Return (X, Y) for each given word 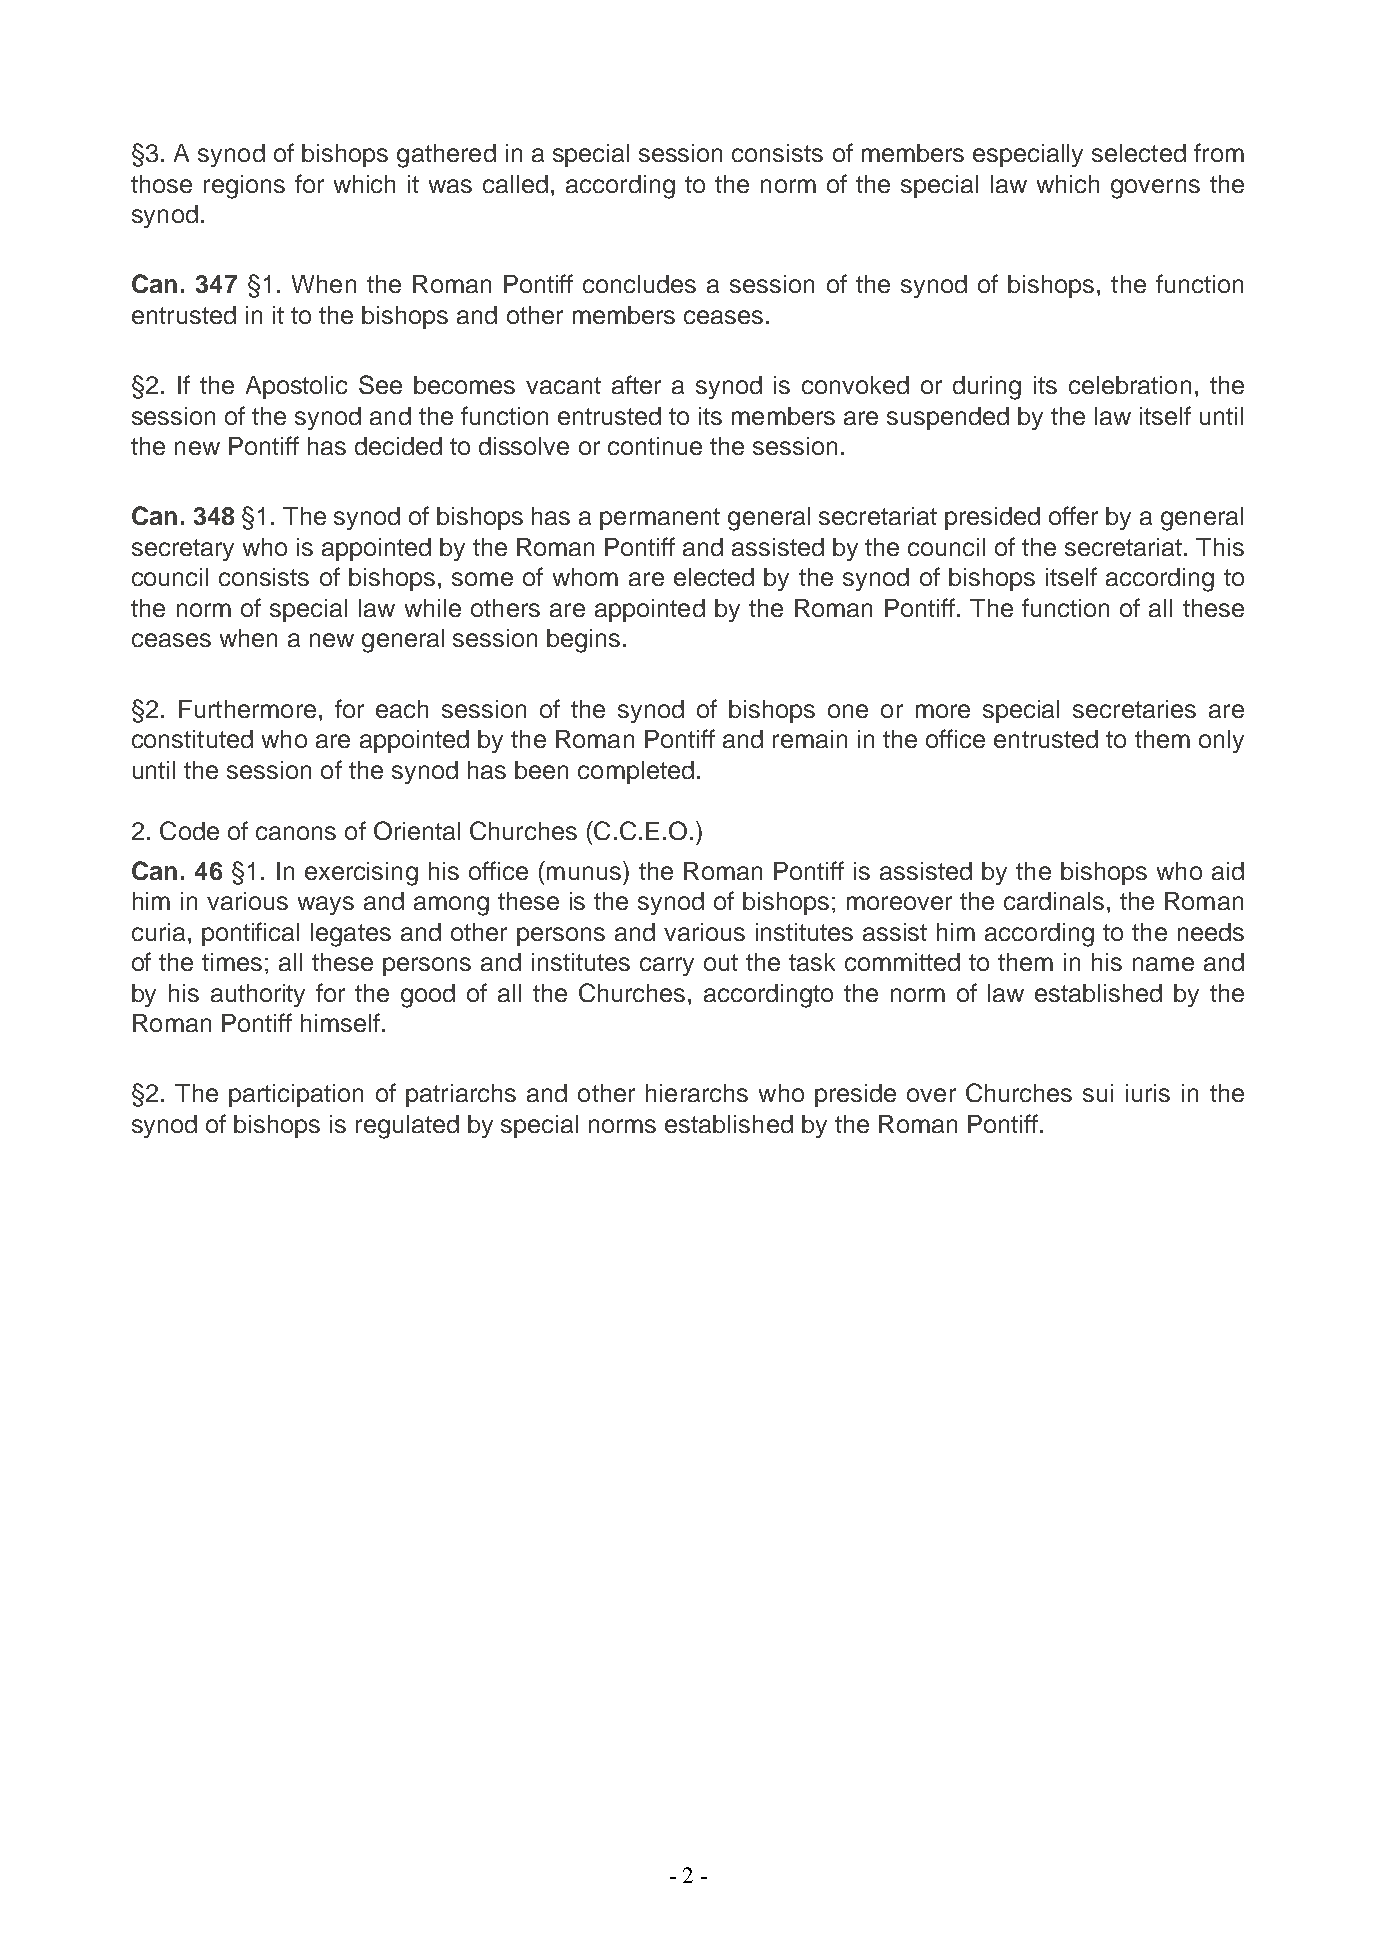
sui (1098, 1093)
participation (296, 1095)
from (1219, 152)
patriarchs (461, 1095)
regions (244, 187)
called (515, 184)
